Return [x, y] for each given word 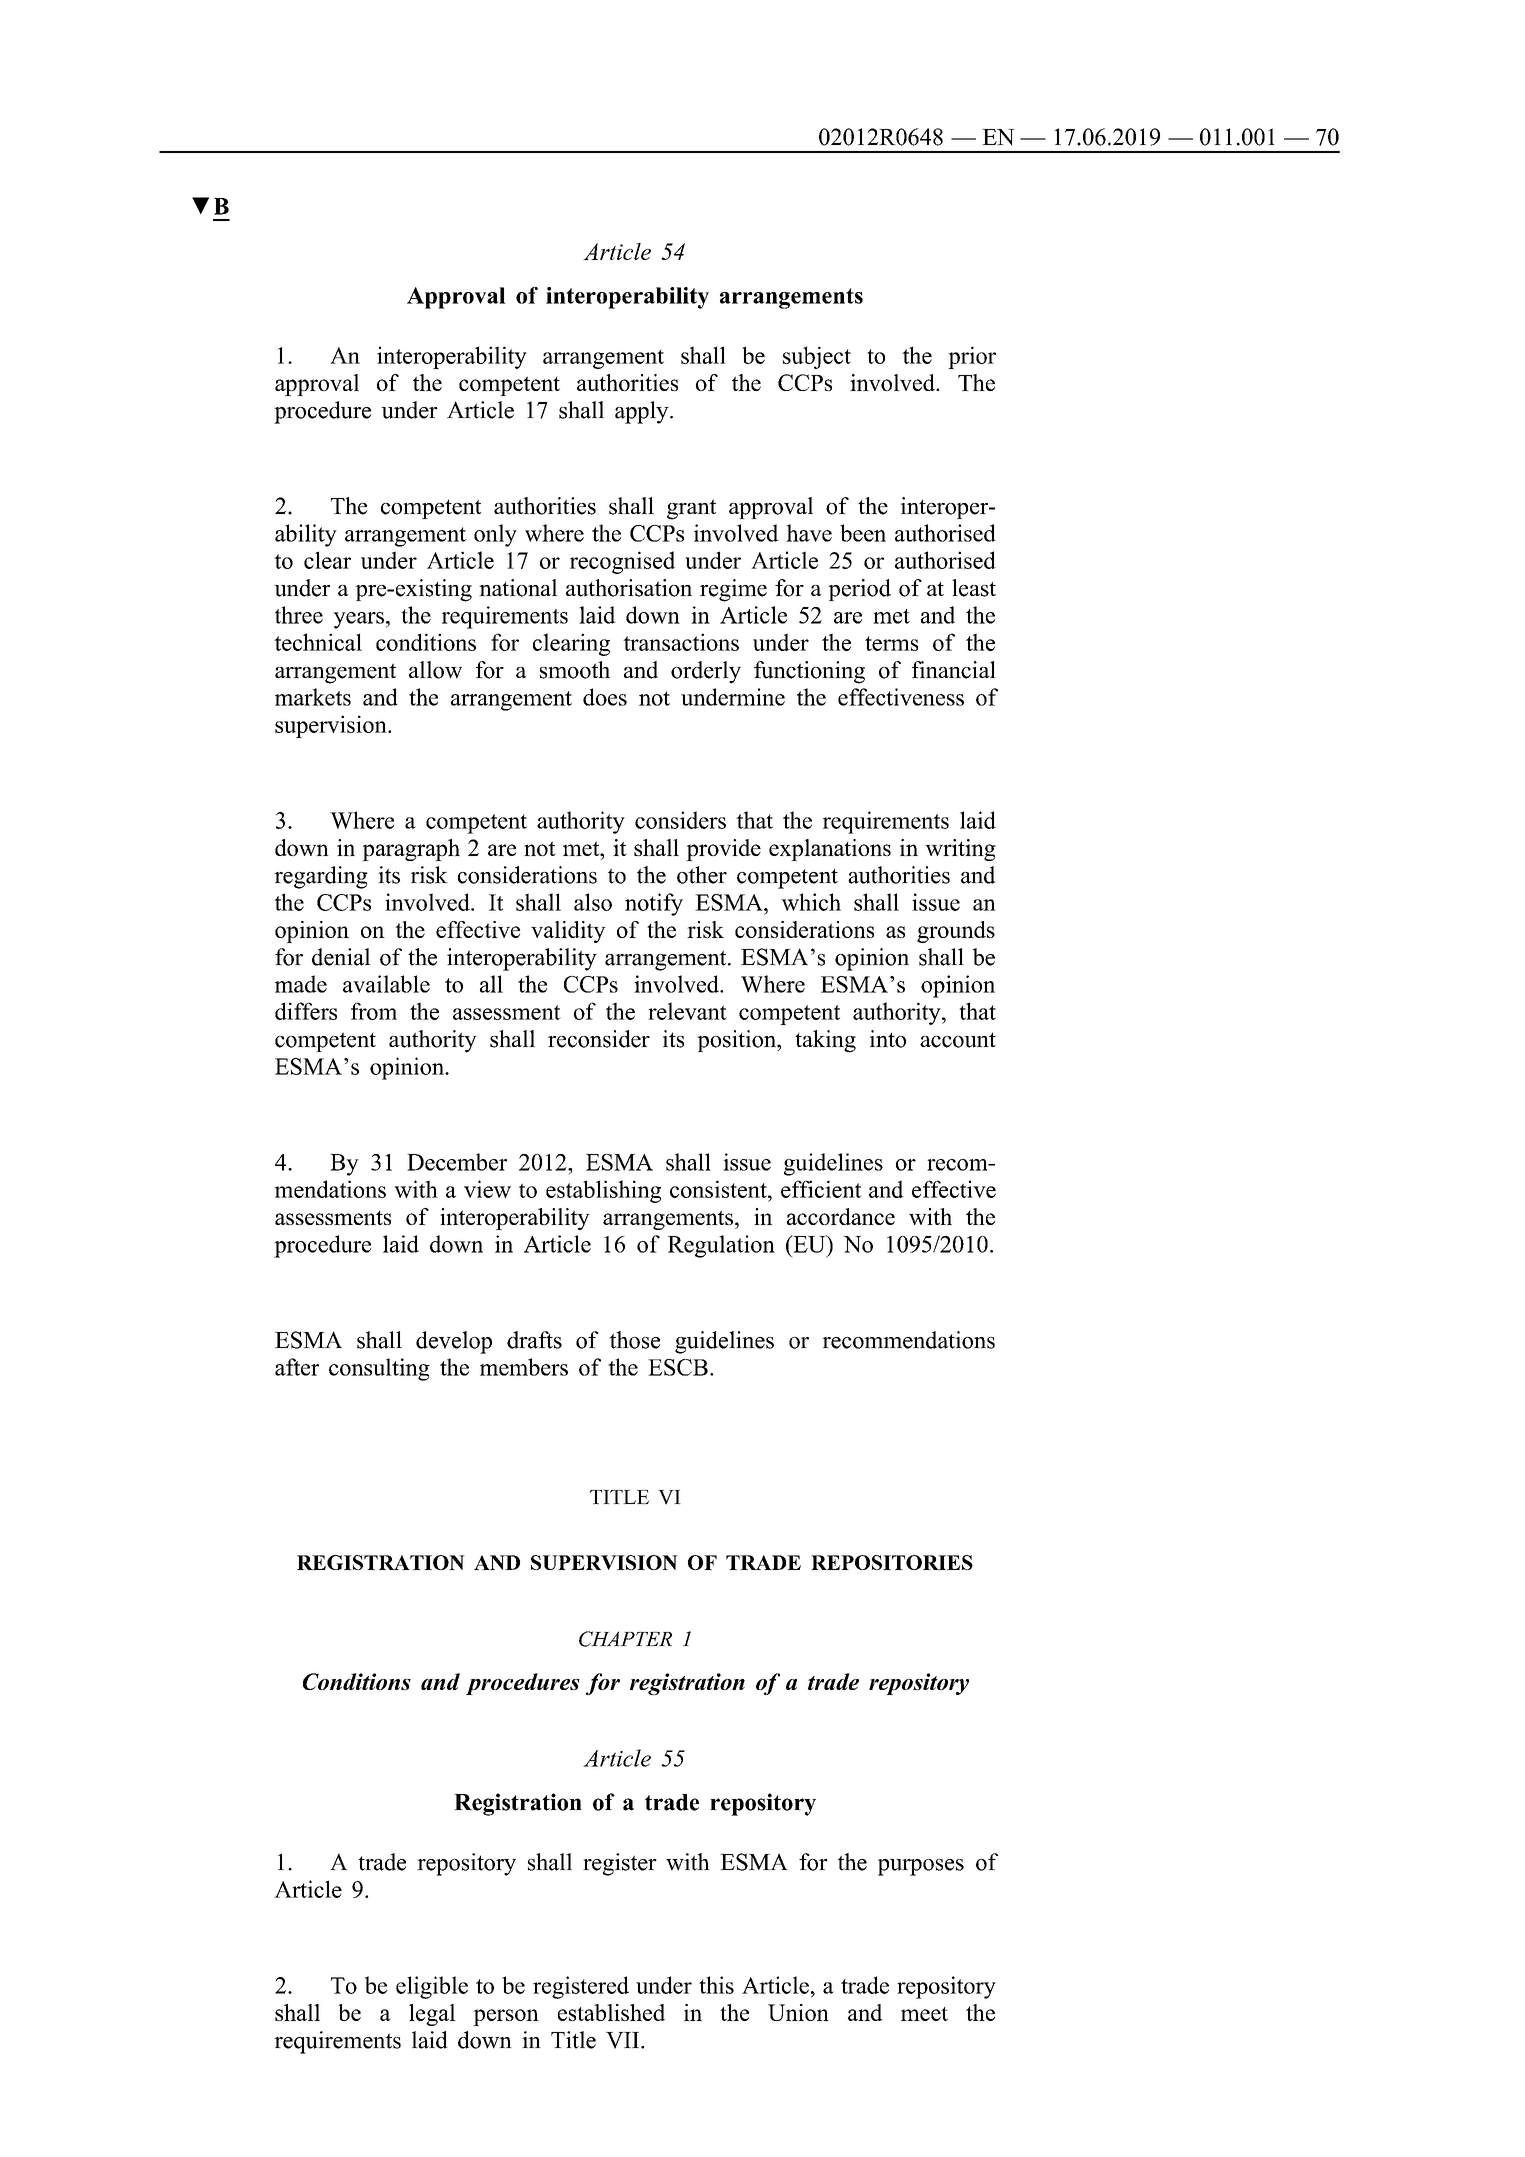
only [495, 535]
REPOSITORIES [892, 1562]
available [386, 984]
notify [654, 904]
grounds [956, 932]
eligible [432, 1987]
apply [643, 412]
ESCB [678, 1367]
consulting [379, 1369]
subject [817, 357]
